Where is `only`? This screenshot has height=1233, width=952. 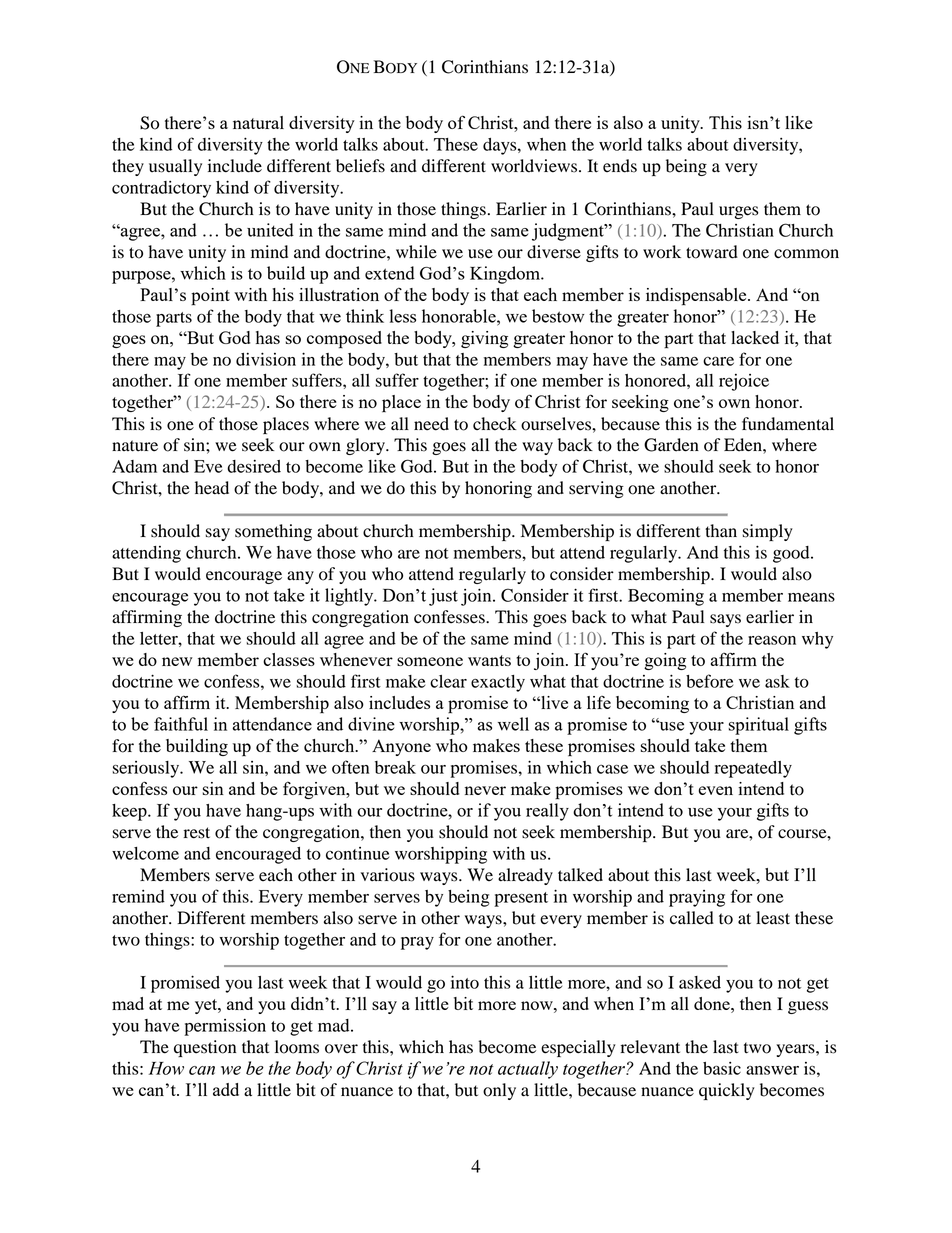 only is located at coordinates (499, 1091).
